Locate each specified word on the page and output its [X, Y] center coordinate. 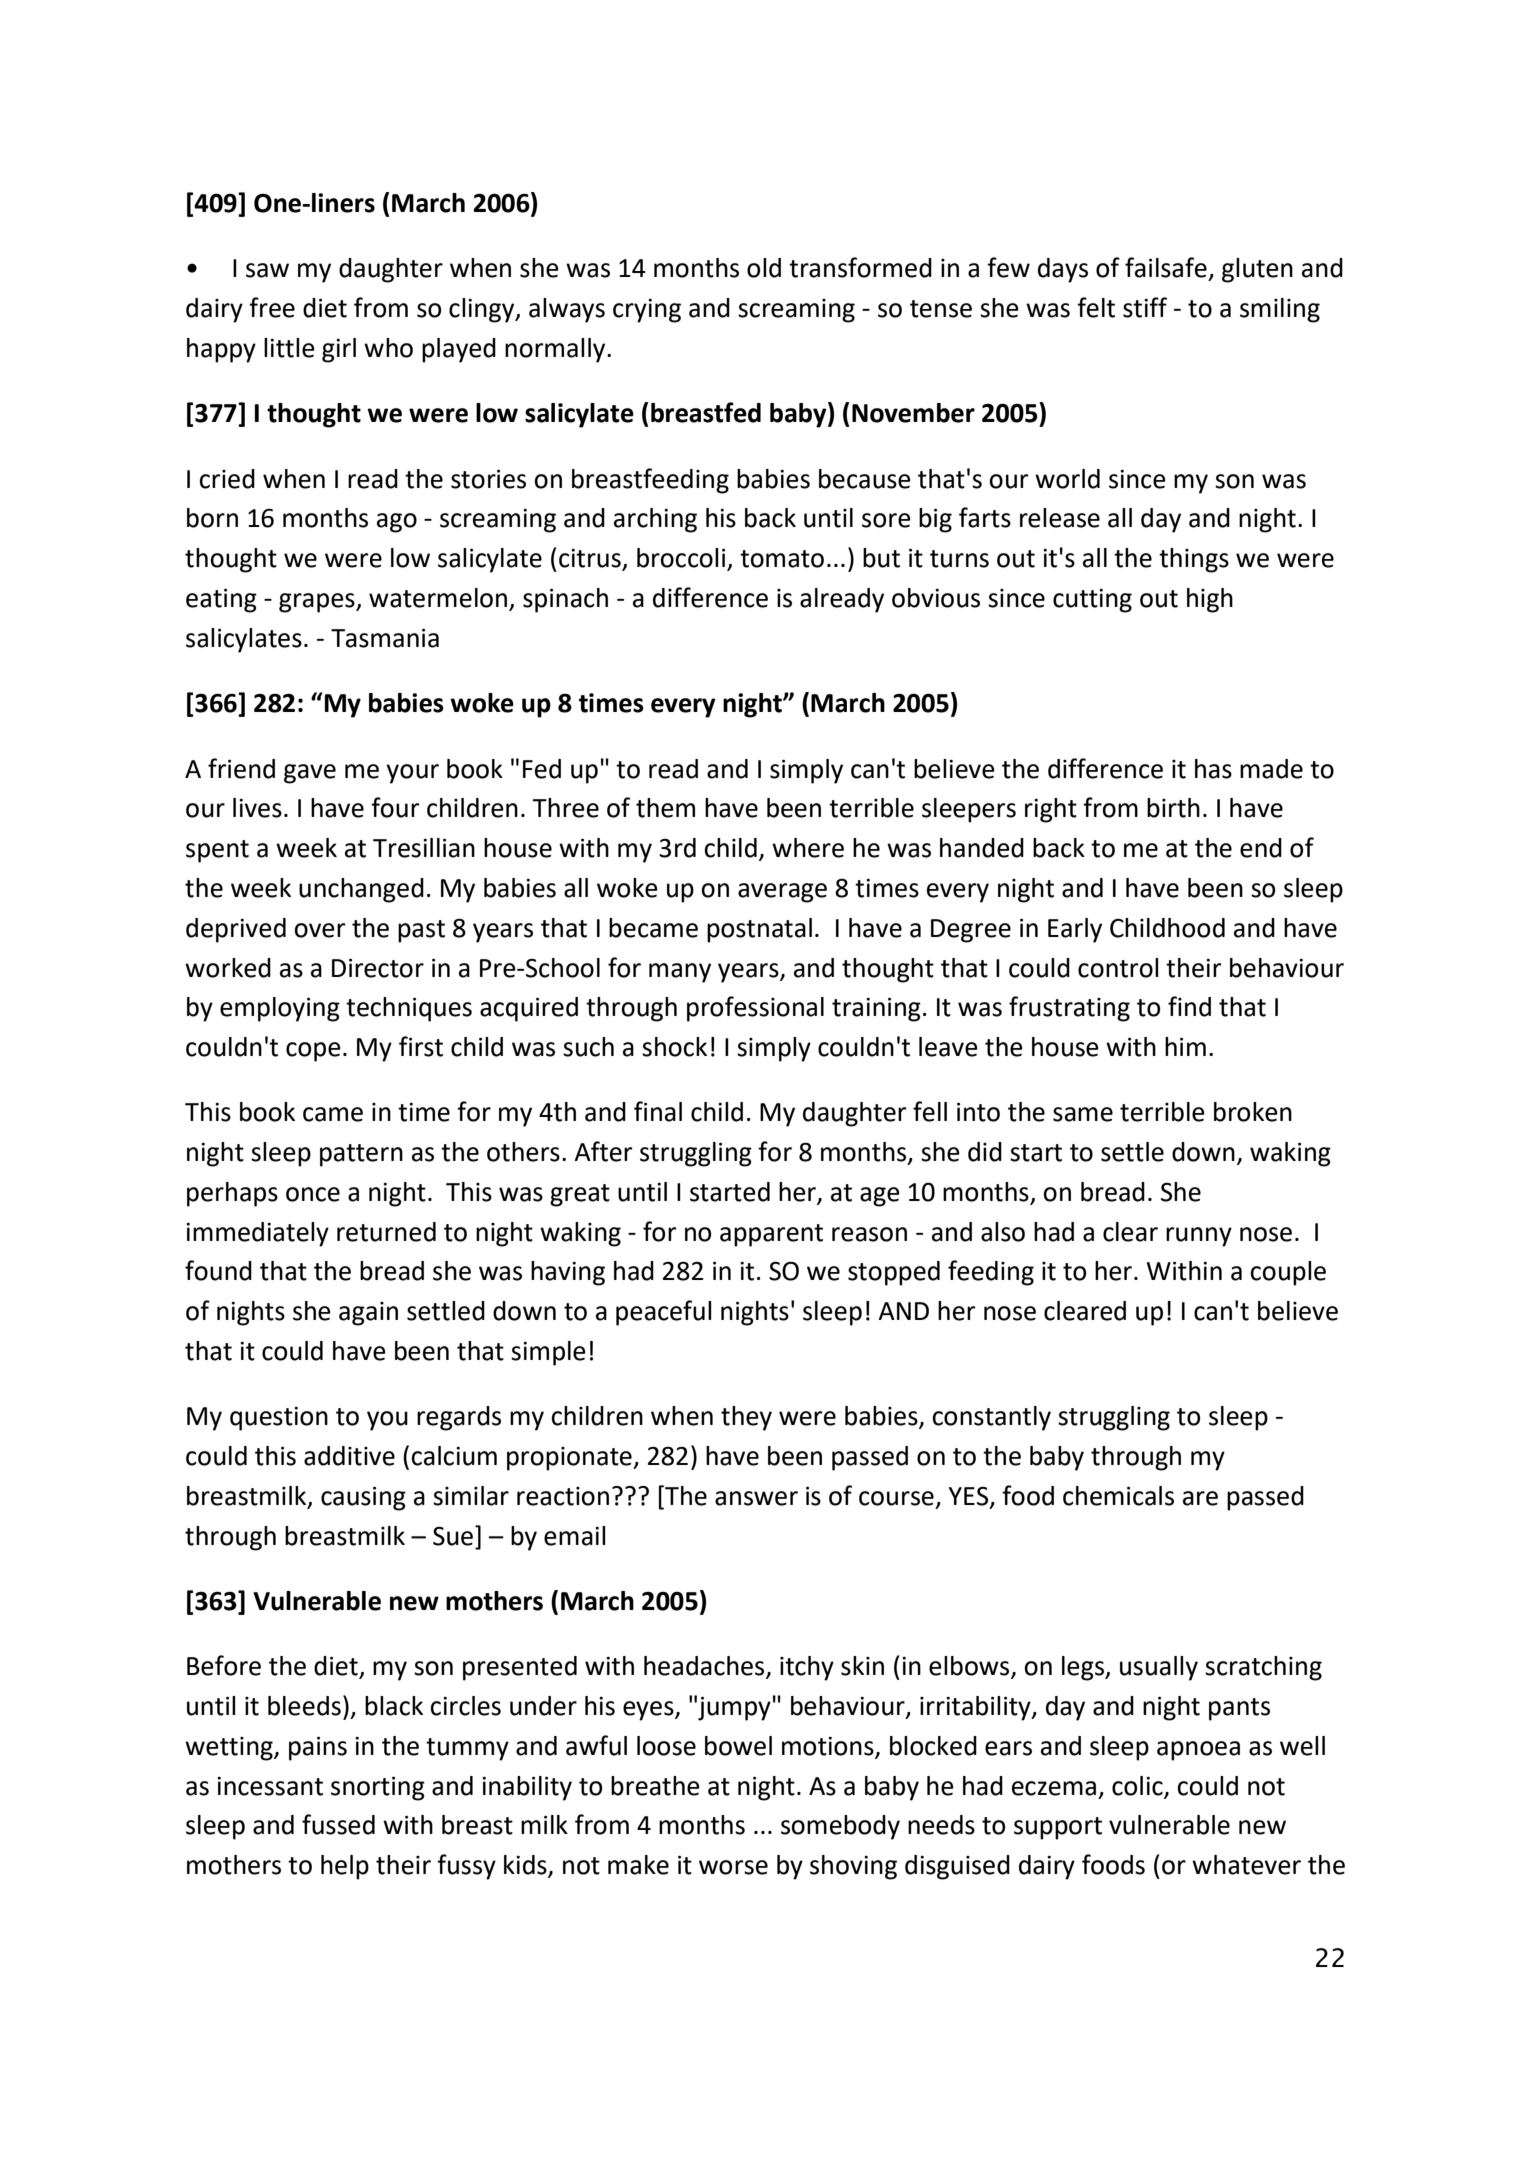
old [764, 268]
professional [755, 1009]
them [665, 808]
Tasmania [385, 638]
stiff [1145, 307]
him [1185, 1046]
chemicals [1118, 1496]
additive [349, 1456]
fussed [338, 1824]
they [746, 1418]
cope [313, 1052]
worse [733, 1867]
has [1213, 769]
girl [339, 350]
